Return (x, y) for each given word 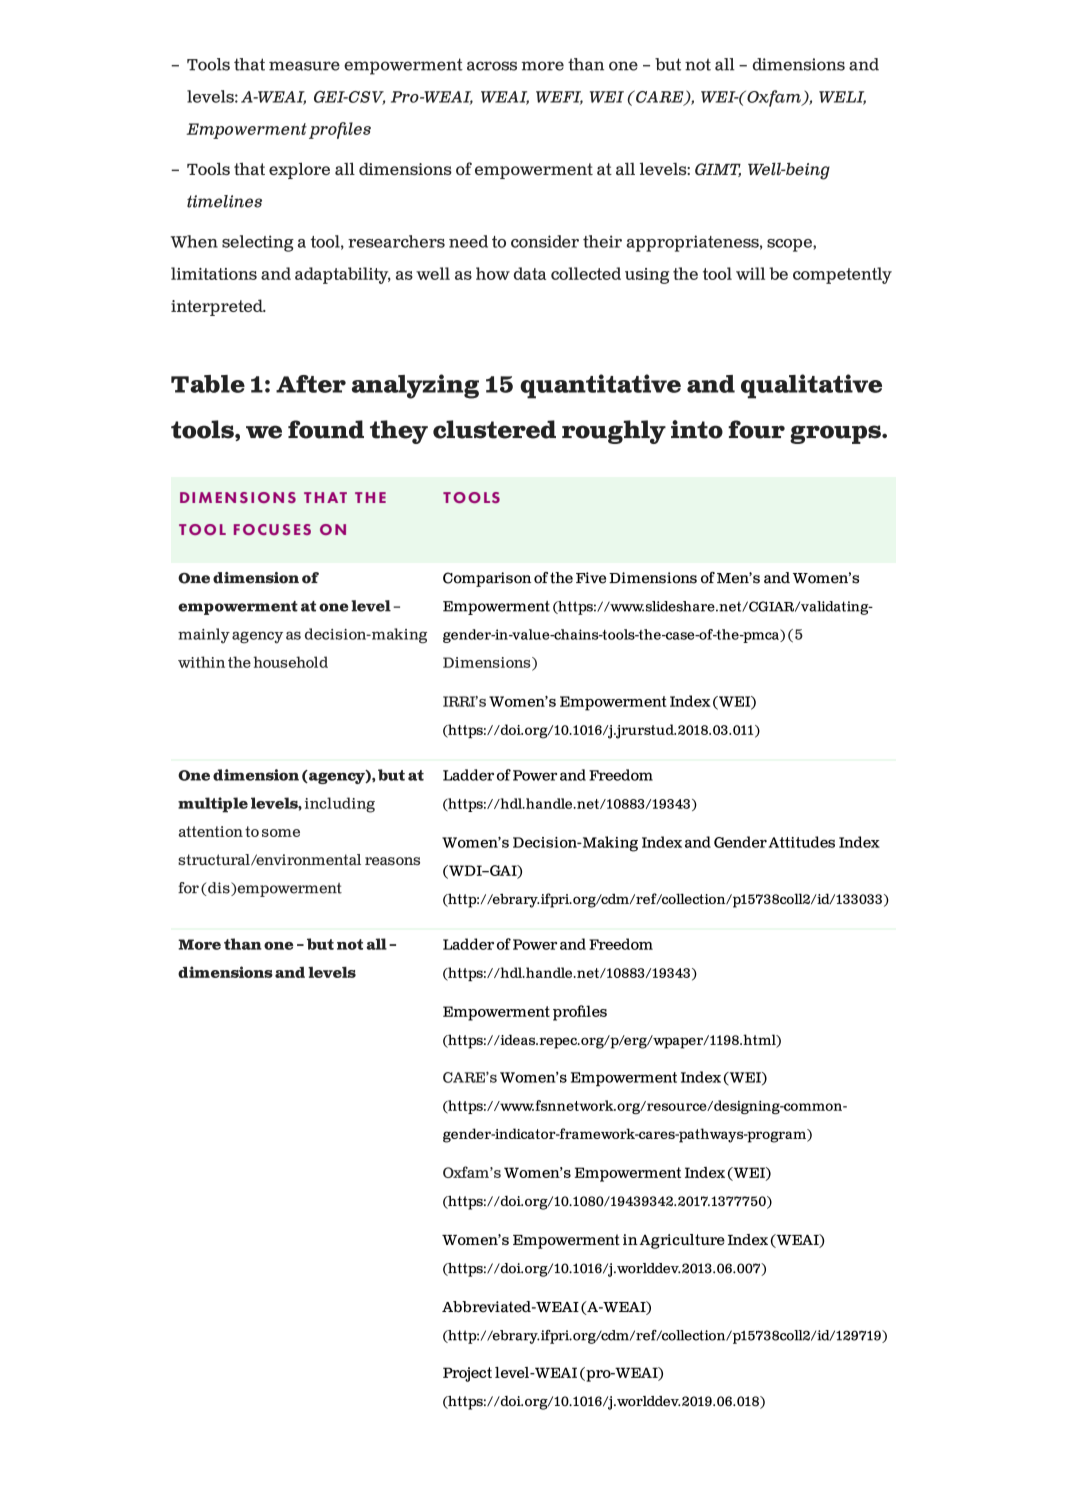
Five (591, 578)
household (290, 662)
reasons (392, 861)
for (188, 888)
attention (211, 831)
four (756, 429)
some (281, 833)
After (311, 384)
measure (304, 66)
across (492, 66)
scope (790, 245)
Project (467, 1374)
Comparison (487, 579)
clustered (494, 429)
